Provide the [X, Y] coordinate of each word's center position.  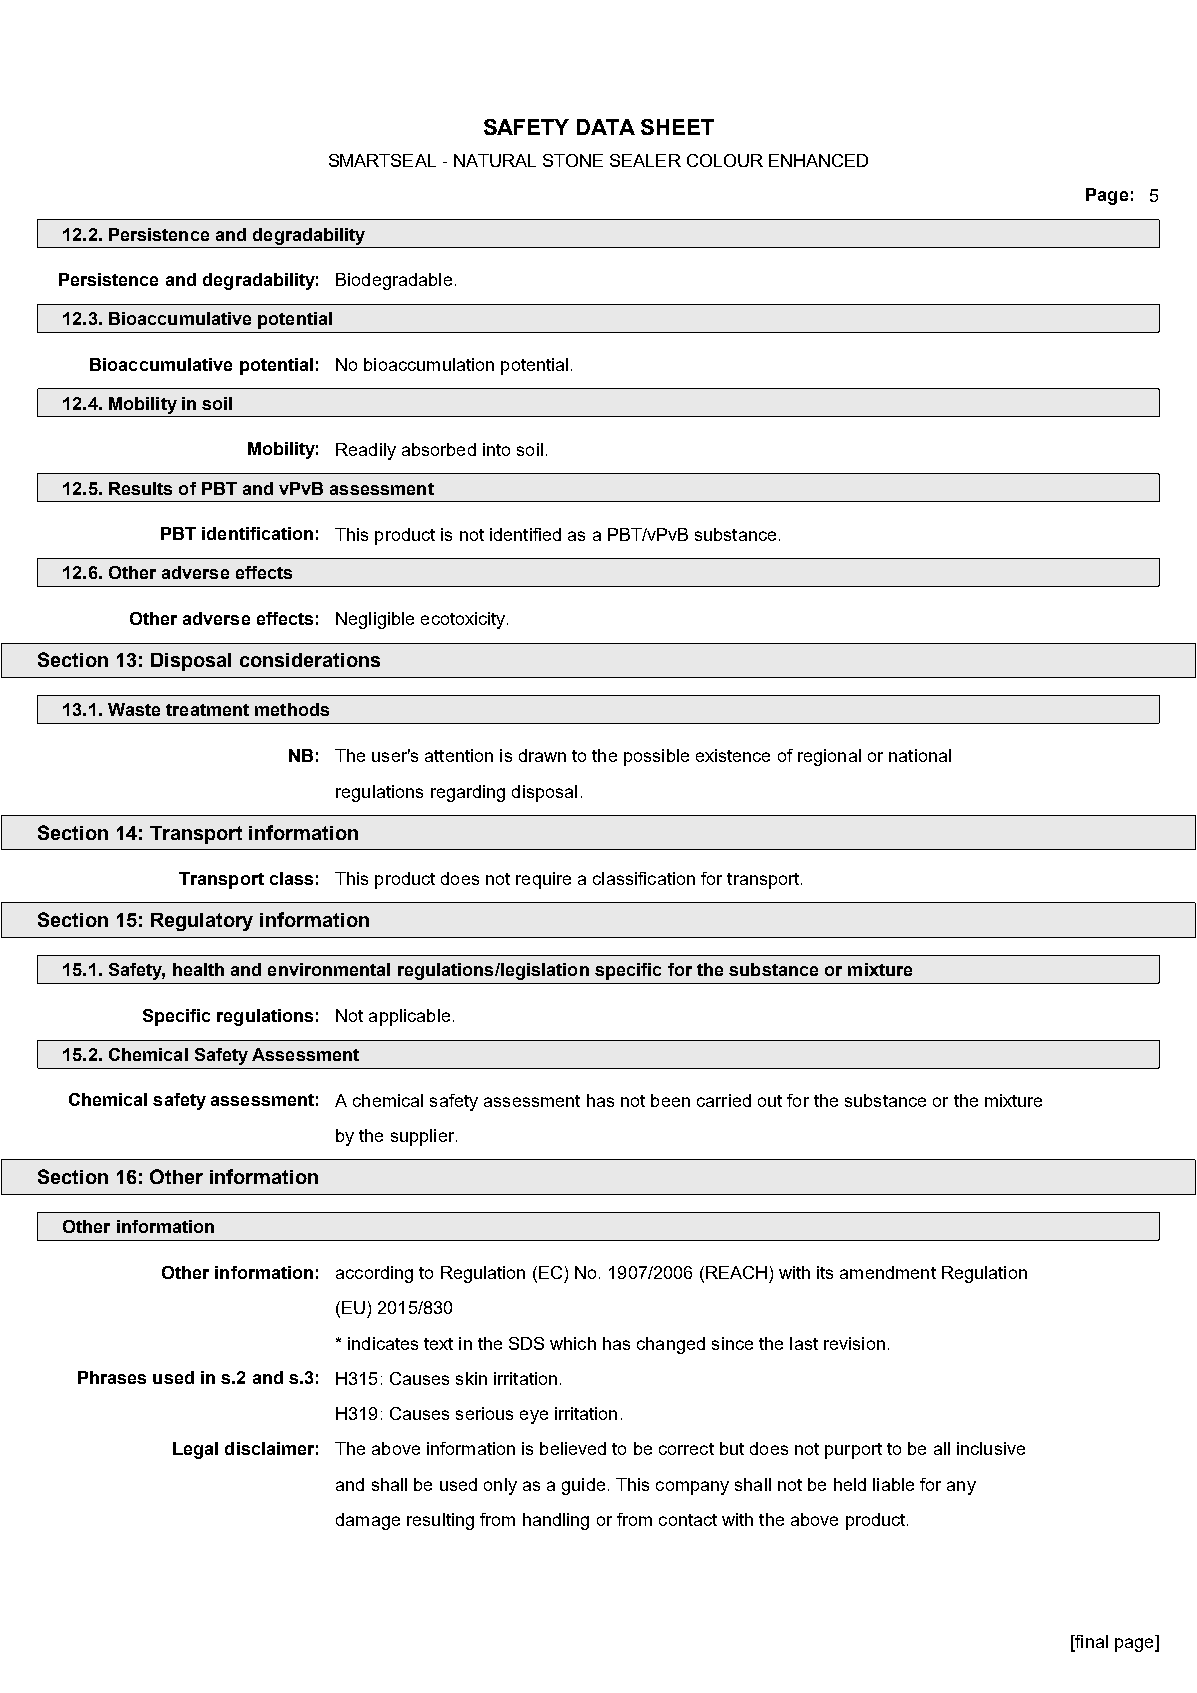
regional [829, 757]
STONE [573, 160]
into [496, 449]
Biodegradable [394, 281]
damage [368, 1521]
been [670, 1100]
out [770, 1101]
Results [140, 488]
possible [656, 757]
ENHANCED [818, 160]
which [573, 1343]
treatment [207, 710]
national [920, 755]
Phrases [112, 1377]
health [198, 969]
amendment [888, 1272]
